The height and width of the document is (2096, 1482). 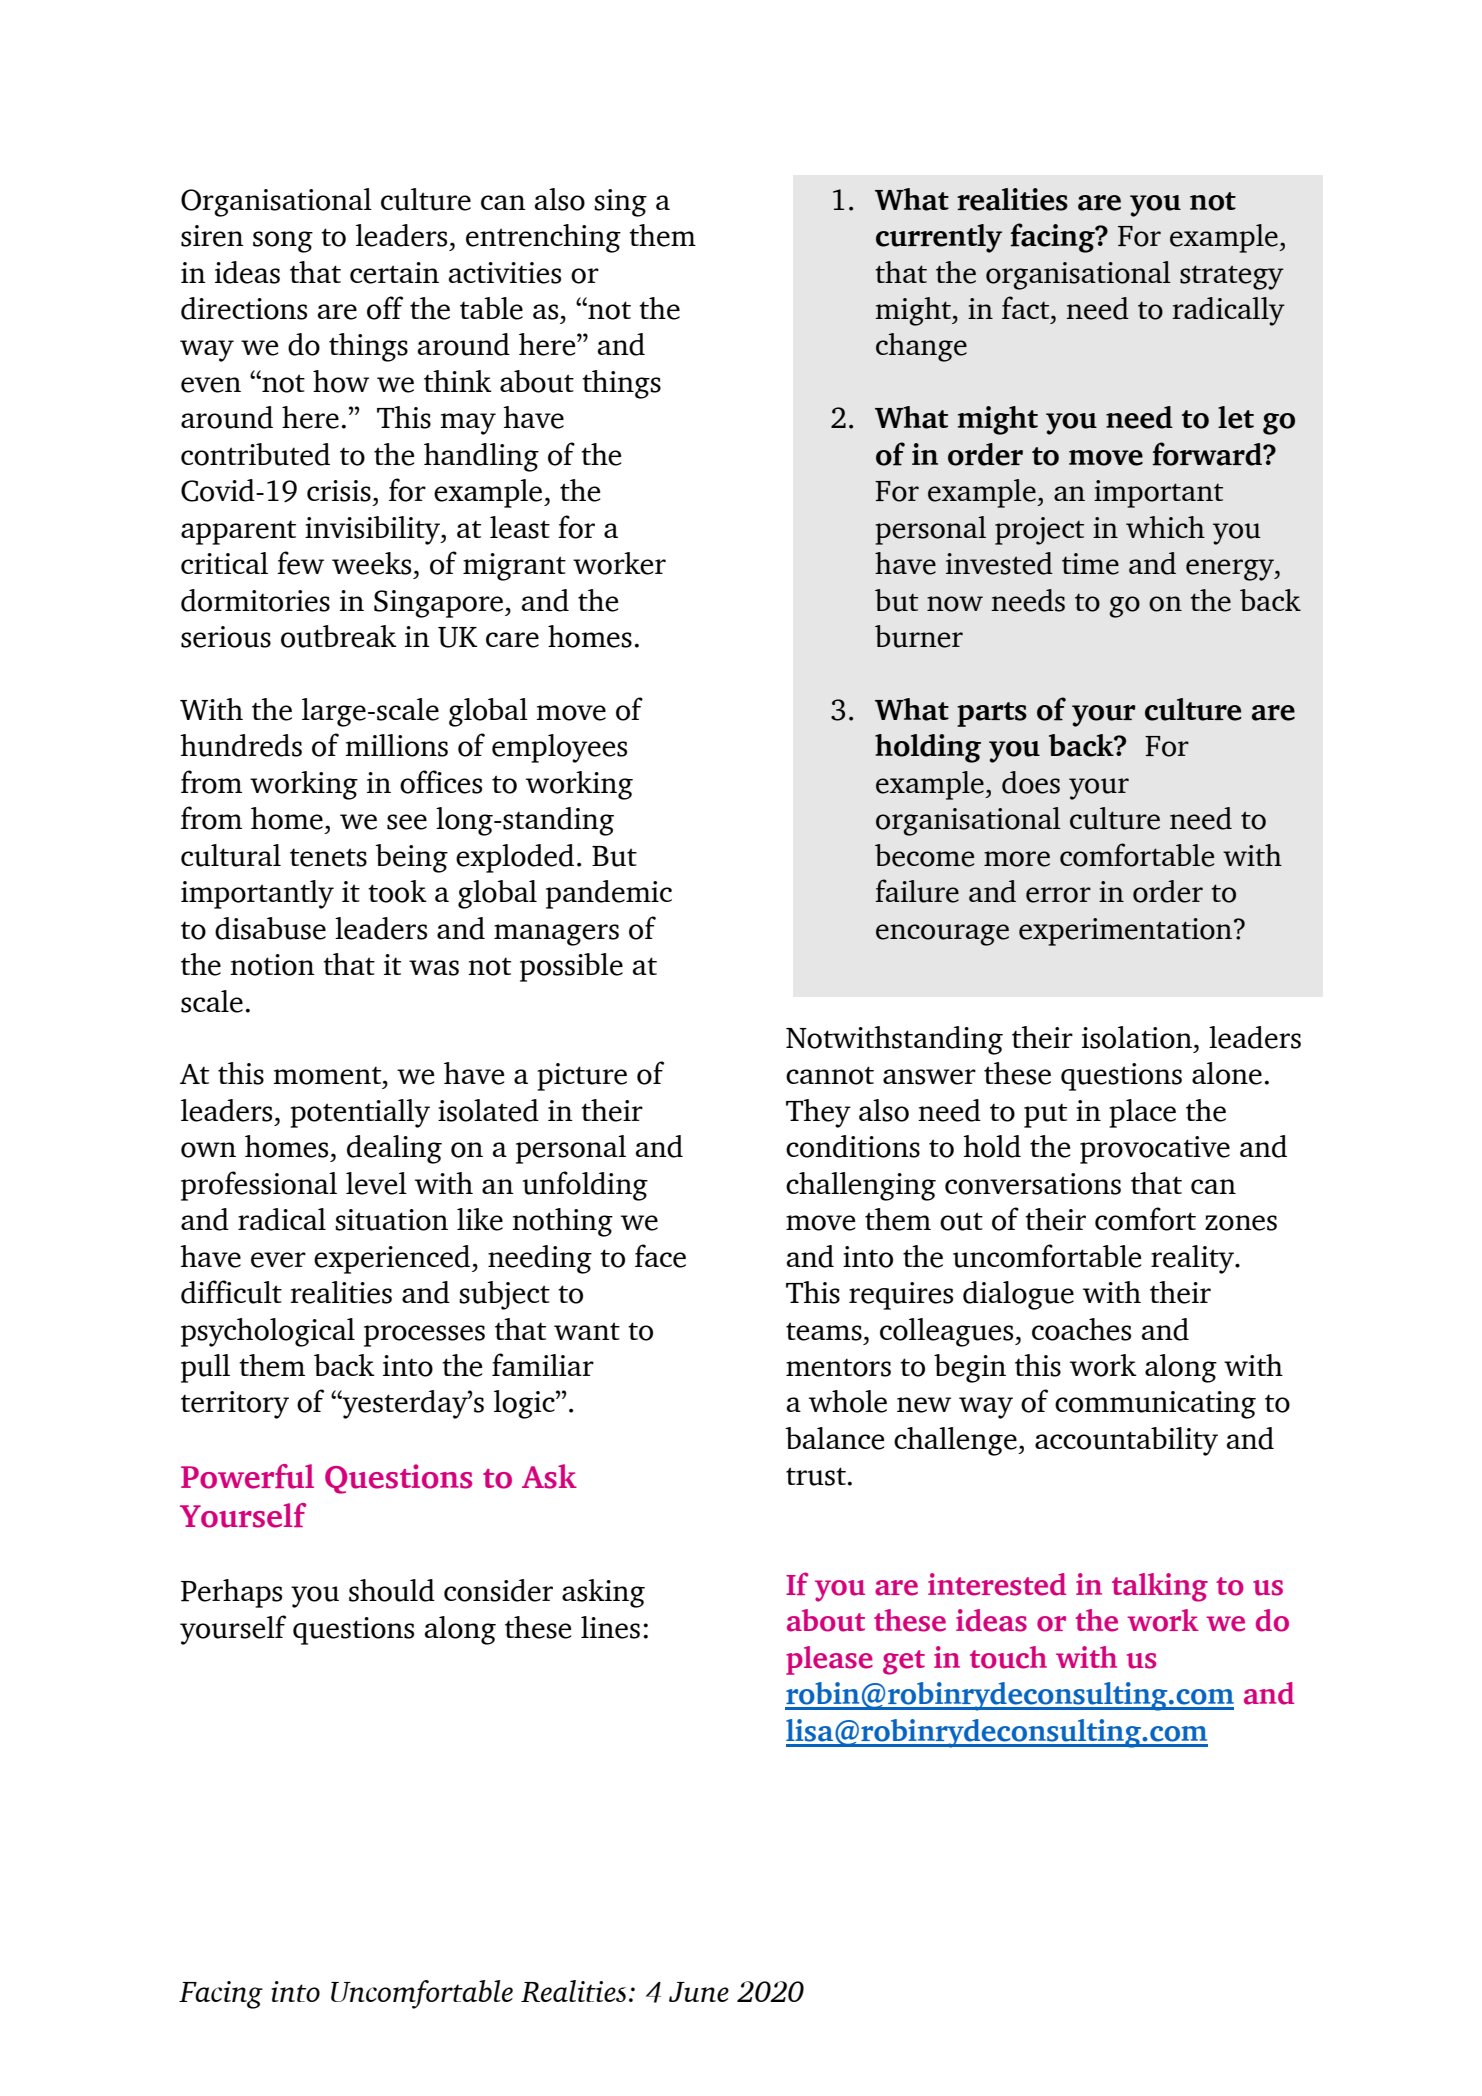 What do you see at coordinates (235, 1405) in the document?
I see `territory` at bounding box center [235, 1405].
